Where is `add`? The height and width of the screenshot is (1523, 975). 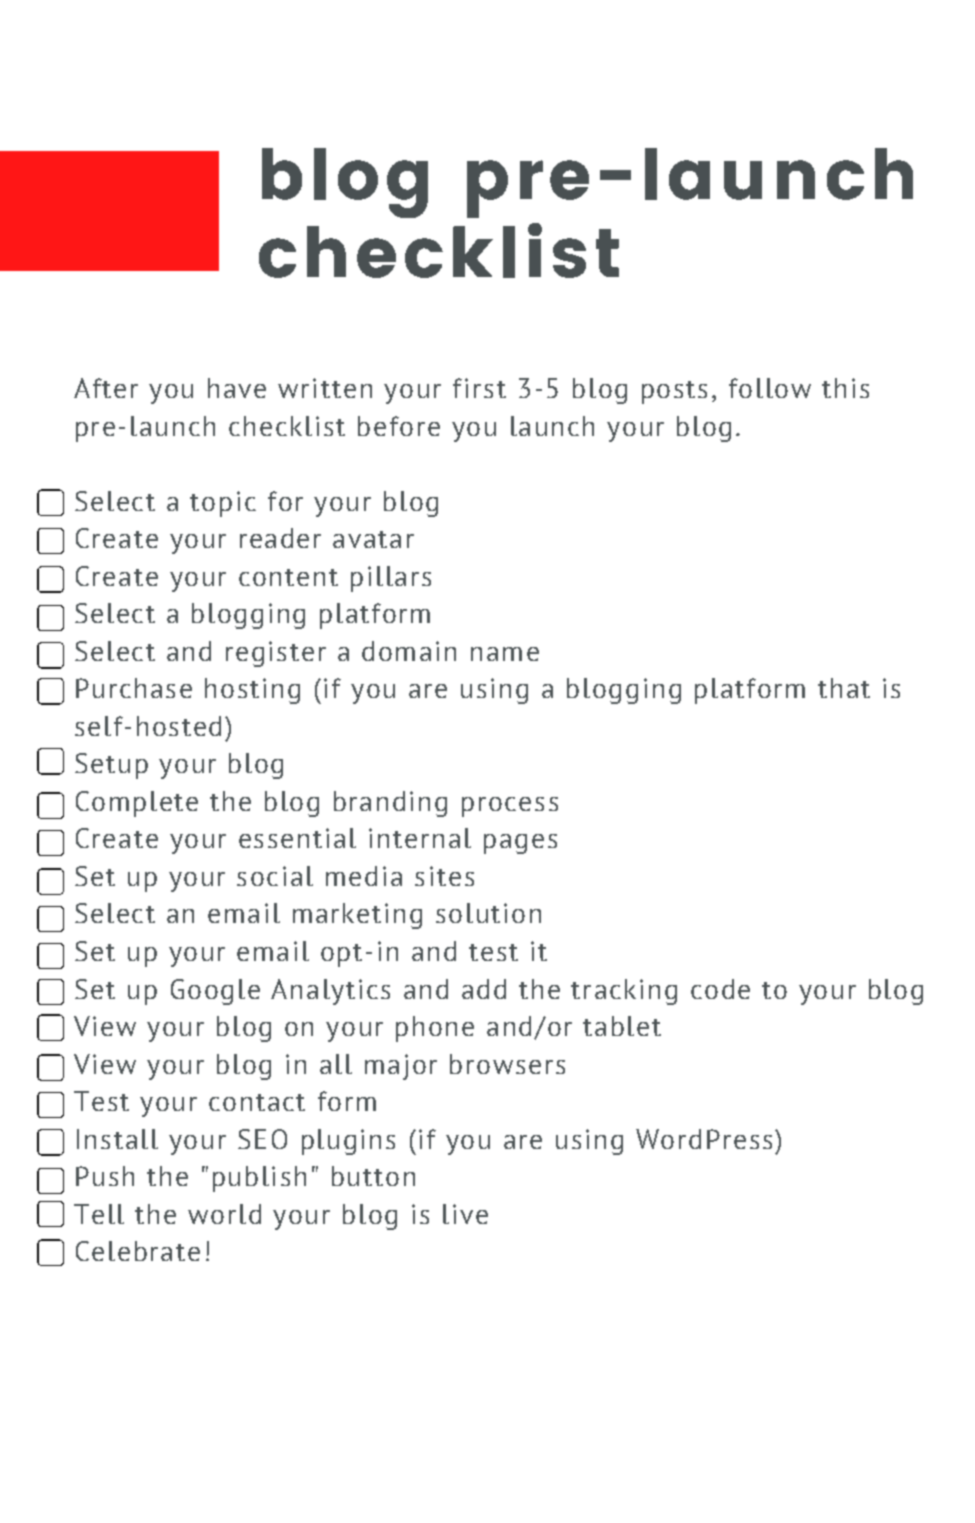 add is located at coordinates (484, 989).
